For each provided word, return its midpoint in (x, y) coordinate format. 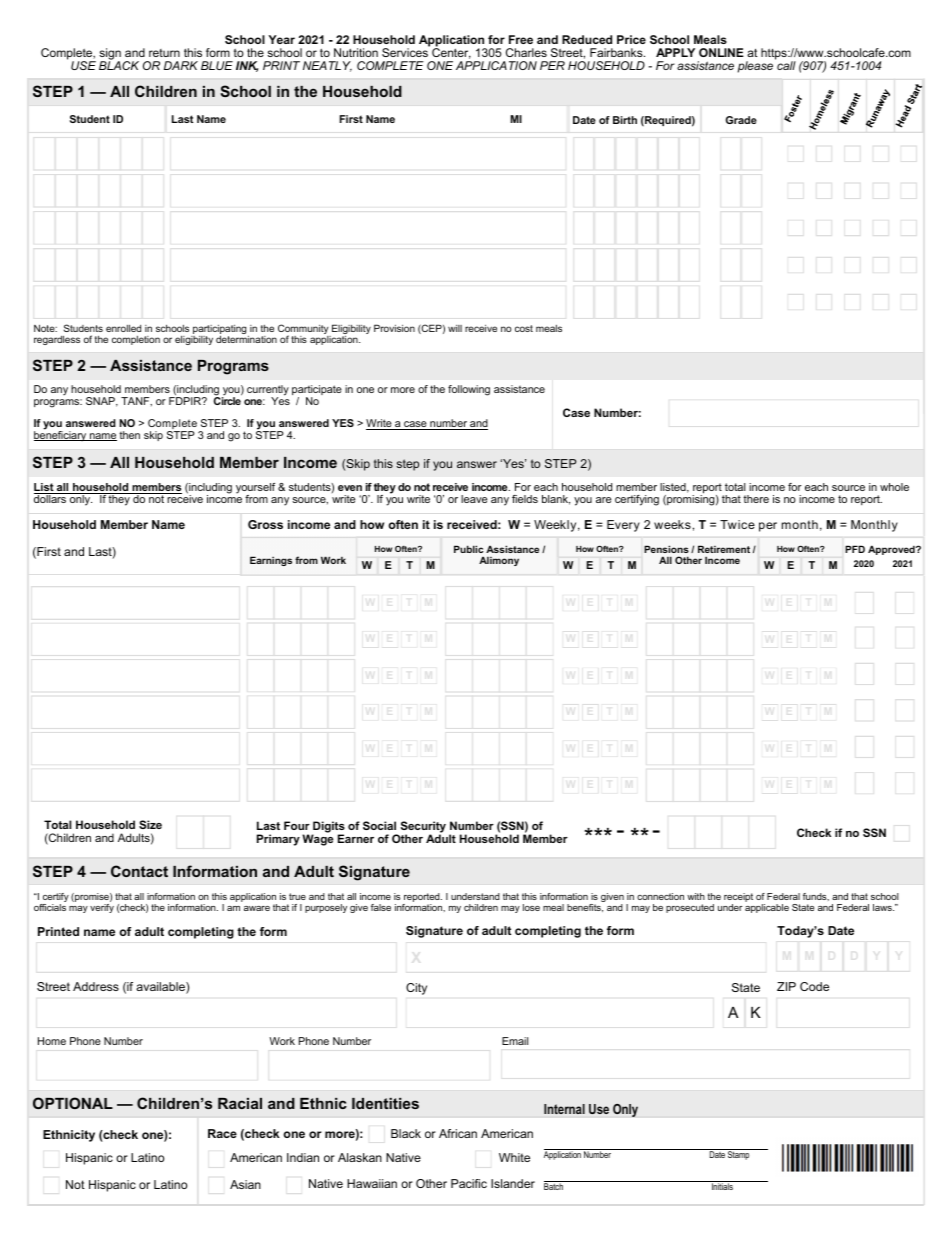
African (458, 1133)
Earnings (271, 561)
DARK (181, 65)
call (786, 65)
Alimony (499, 561)
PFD (855, 549)
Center (451, 53)
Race (222, 1133)
